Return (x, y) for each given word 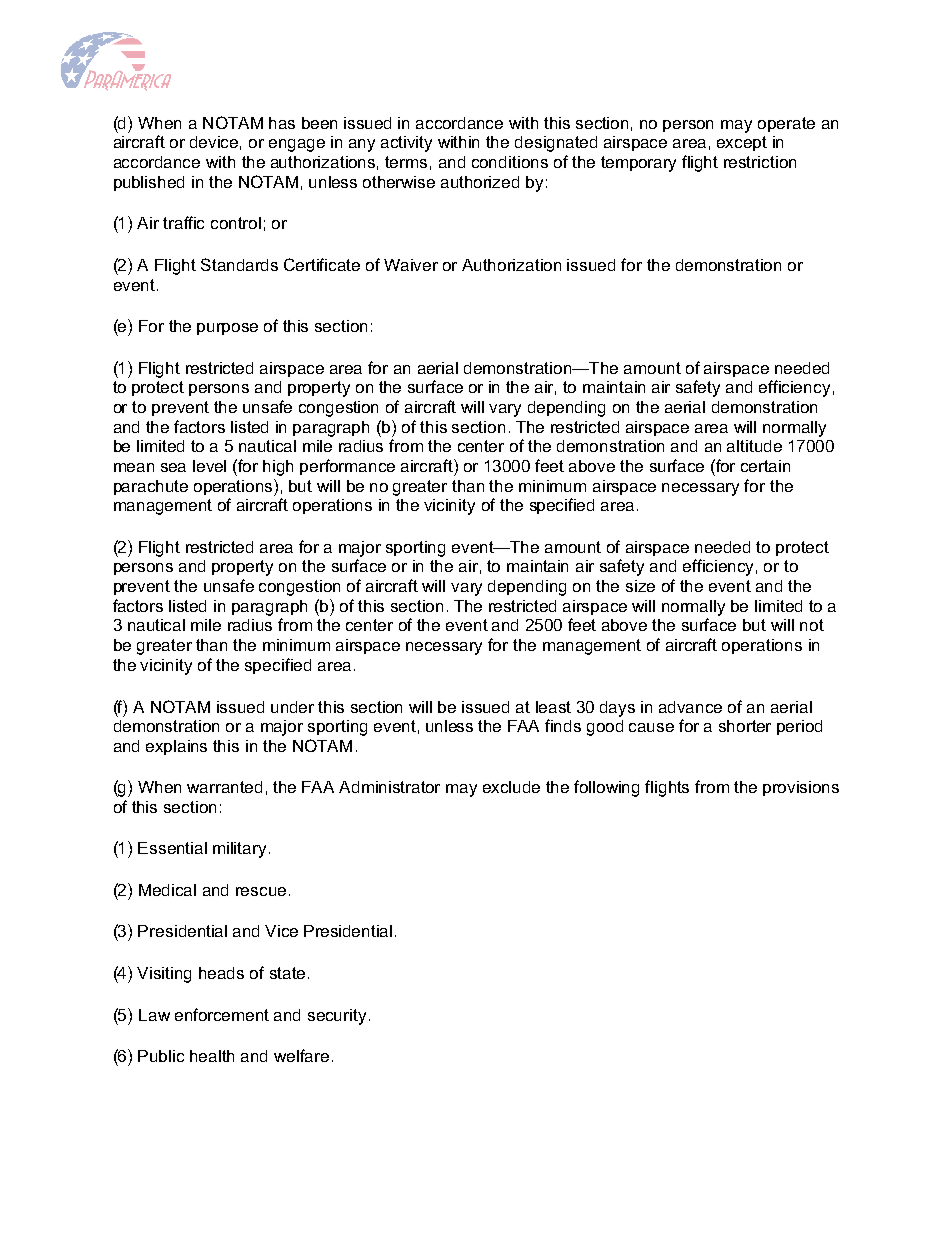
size (640, 586)
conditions (510, 162)
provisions (801, 788)
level (209, 466)
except (742, 143)
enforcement (222, 1014)
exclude (511, 787)
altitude (754, 446)
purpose (227, 329)
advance (690, 707)
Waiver (411, 265)
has (282, 123)
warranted (224, 787)
